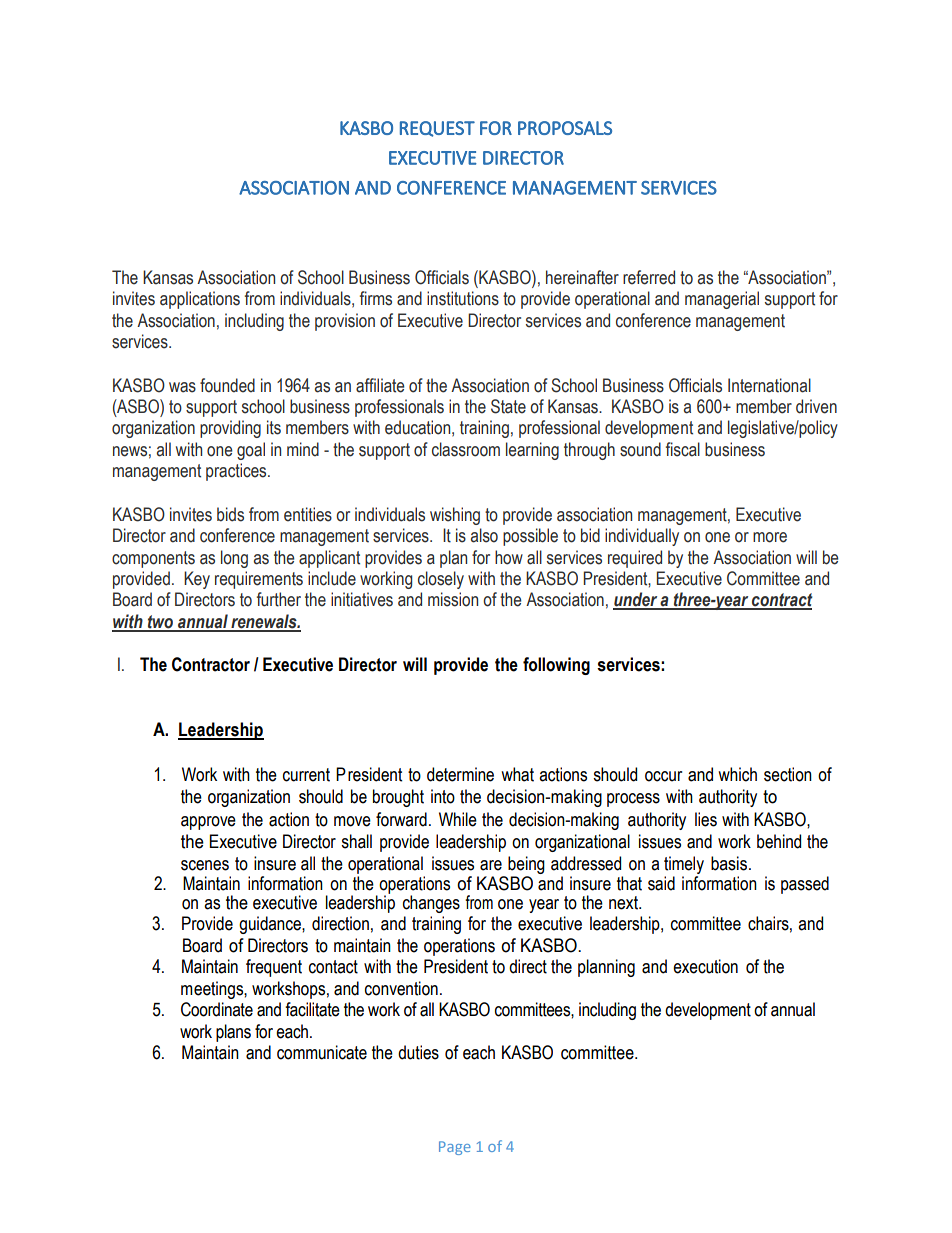  What do you see at coordinates (508, 406) in the screenshot?
I see `State` at bounding box center [508, 406].
